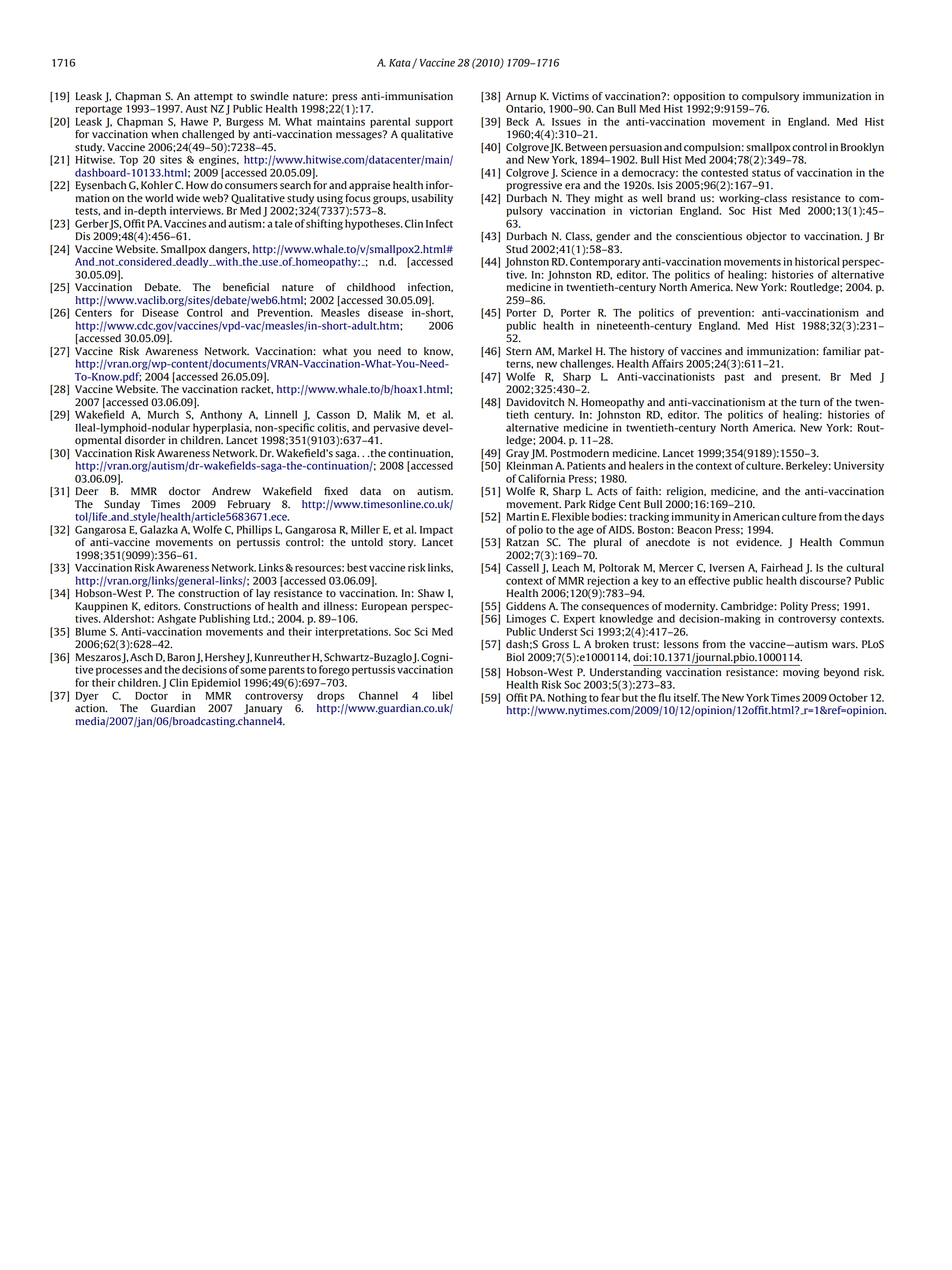 The image size is (952, 1270). What do you see at coordinates (801, 673) in the screenshot?
I see `moving` at bounding box center [801, 673].
